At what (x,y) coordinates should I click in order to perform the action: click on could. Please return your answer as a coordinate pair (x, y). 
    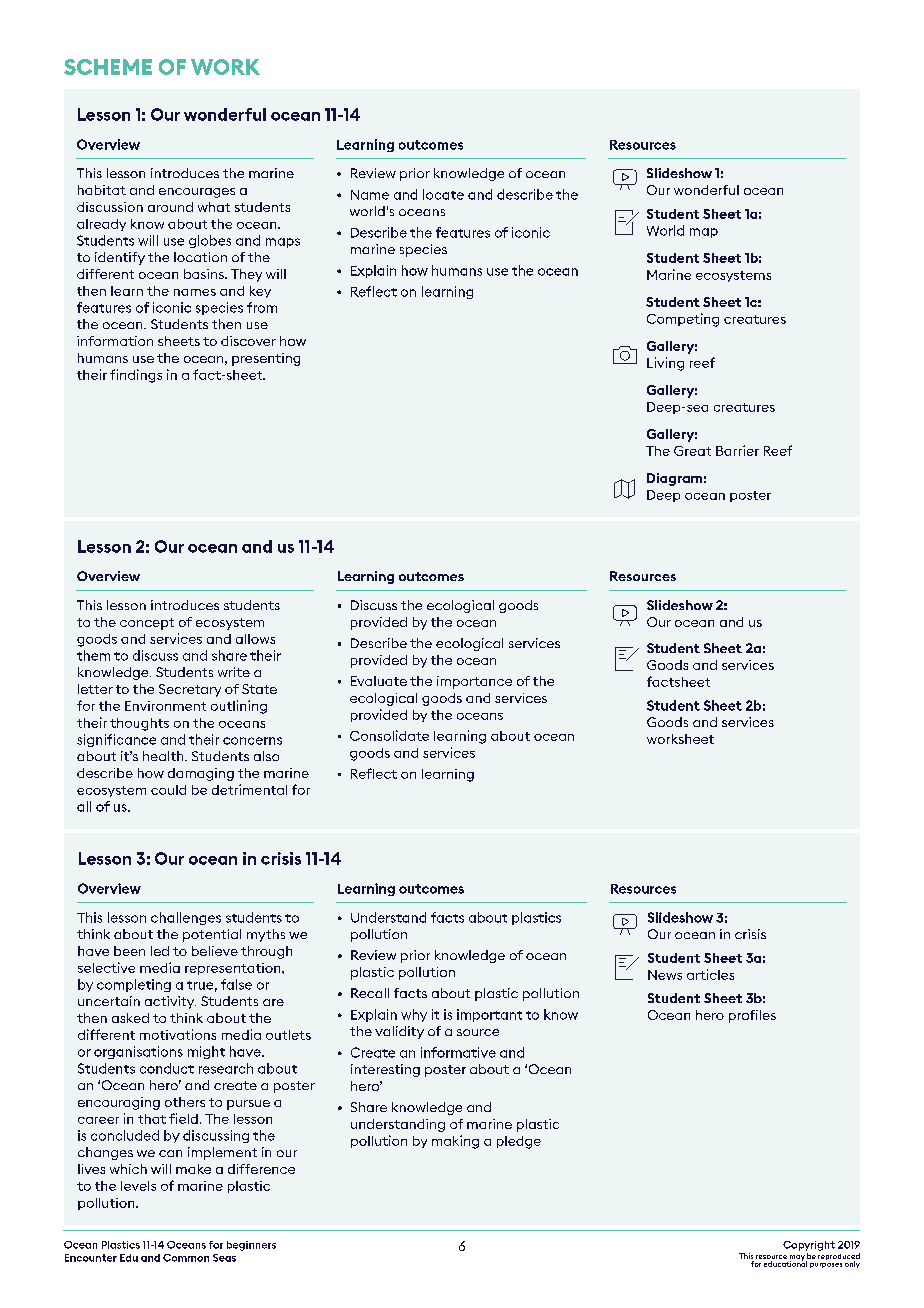
    Looking at the image, I should click on (168, 790).
